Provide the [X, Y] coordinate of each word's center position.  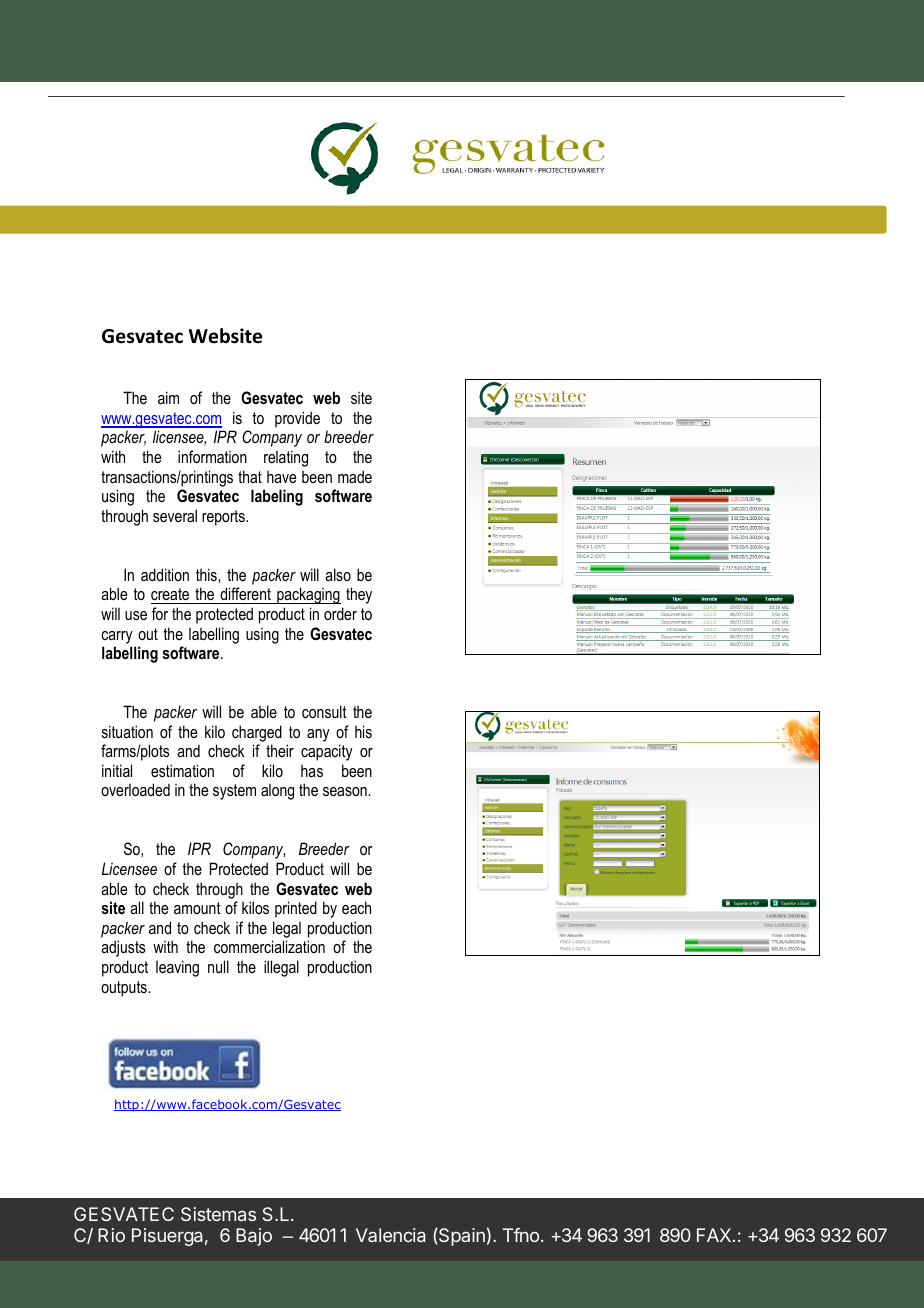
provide [297, 419]
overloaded [135, 789]
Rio [111, 1235]
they [359, 595]
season [346, 791]
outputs [125, 989]
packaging [308, 595]
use [136, 615]
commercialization [269, 946]
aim [168, 397]
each [356, 907]
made [355, 476]
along [277, 792]
